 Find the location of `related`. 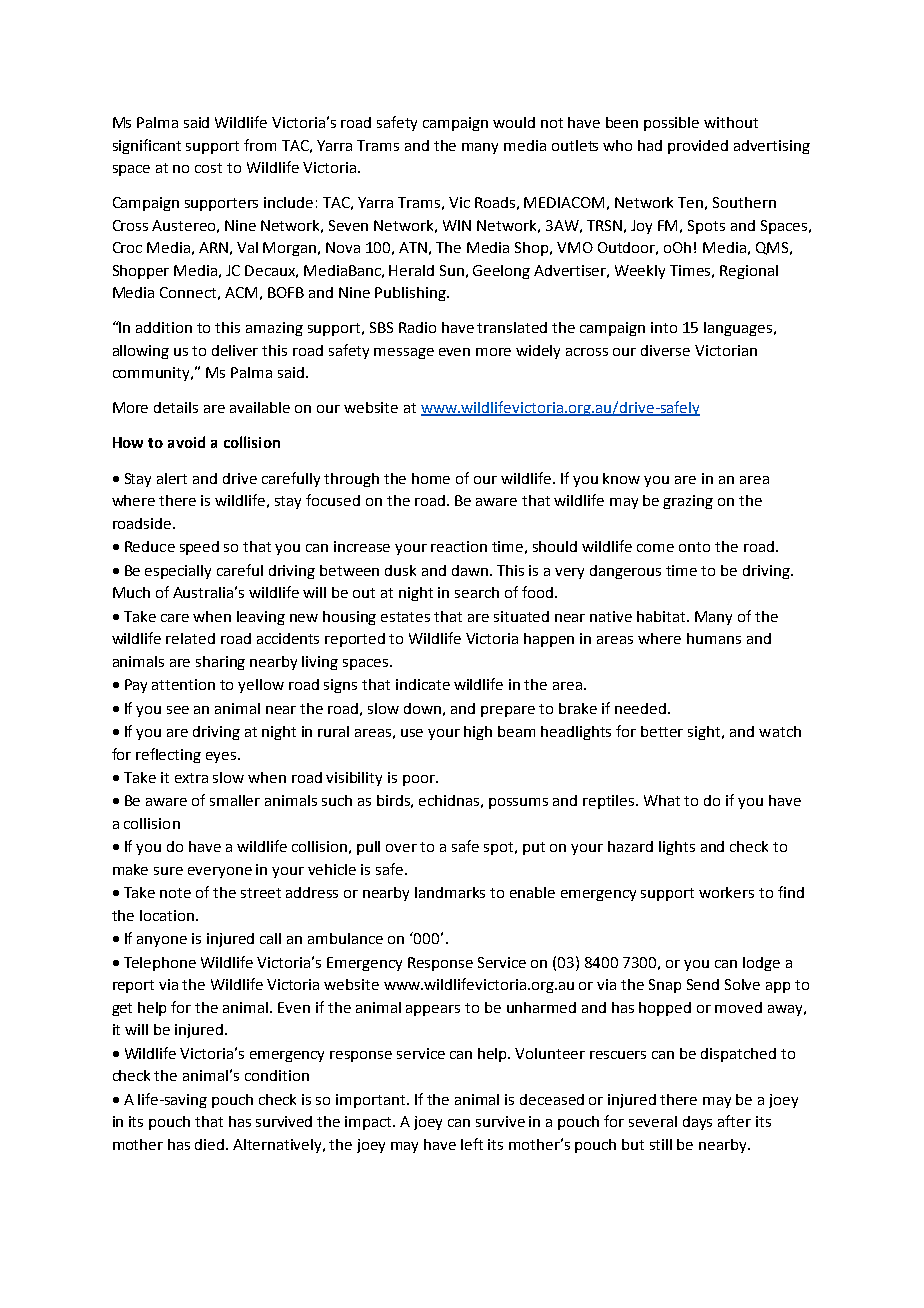

related is located at coordinates (190, 638).
